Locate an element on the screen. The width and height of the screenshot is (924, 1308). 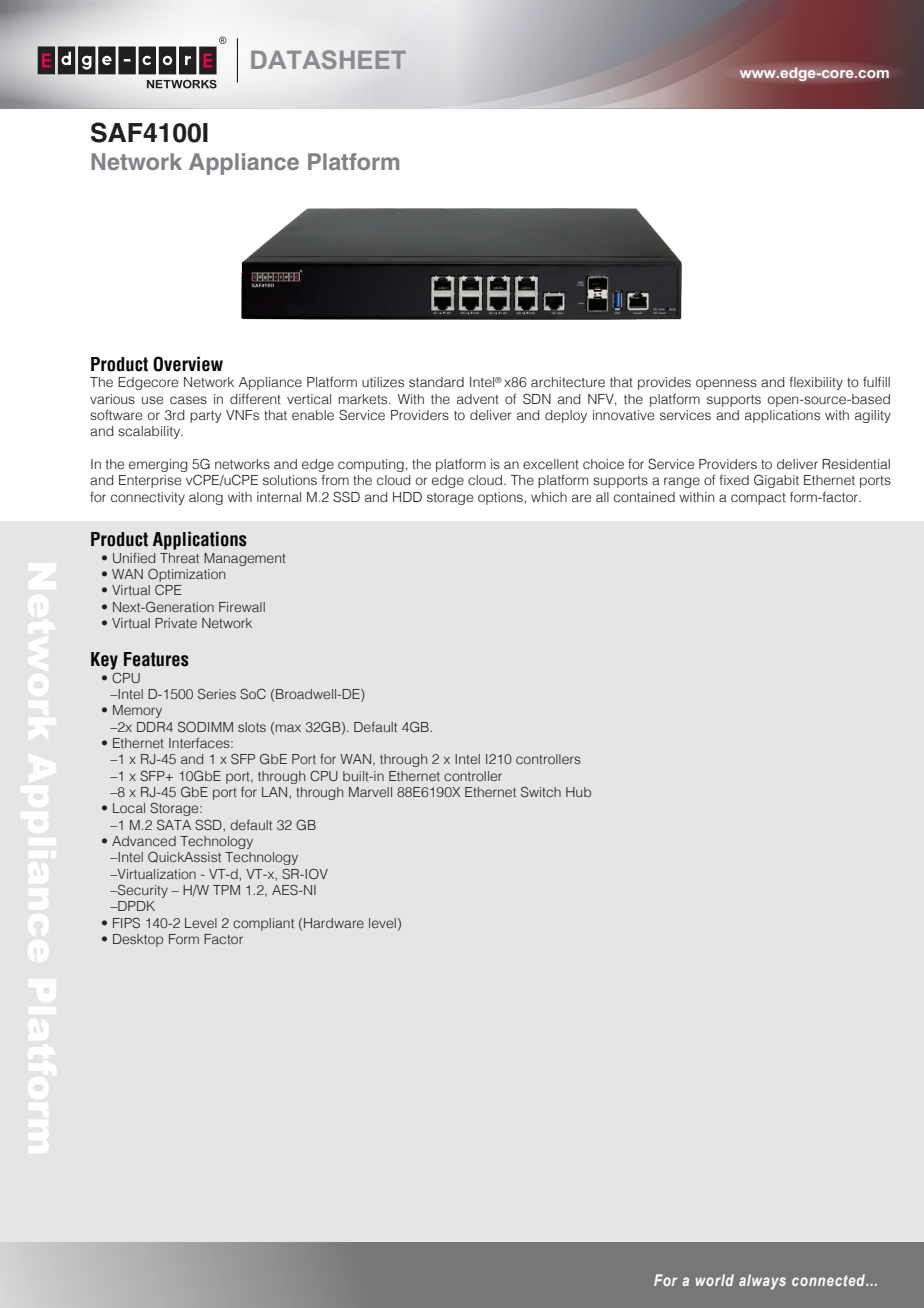
provides is located at coordinates (664, 383).
